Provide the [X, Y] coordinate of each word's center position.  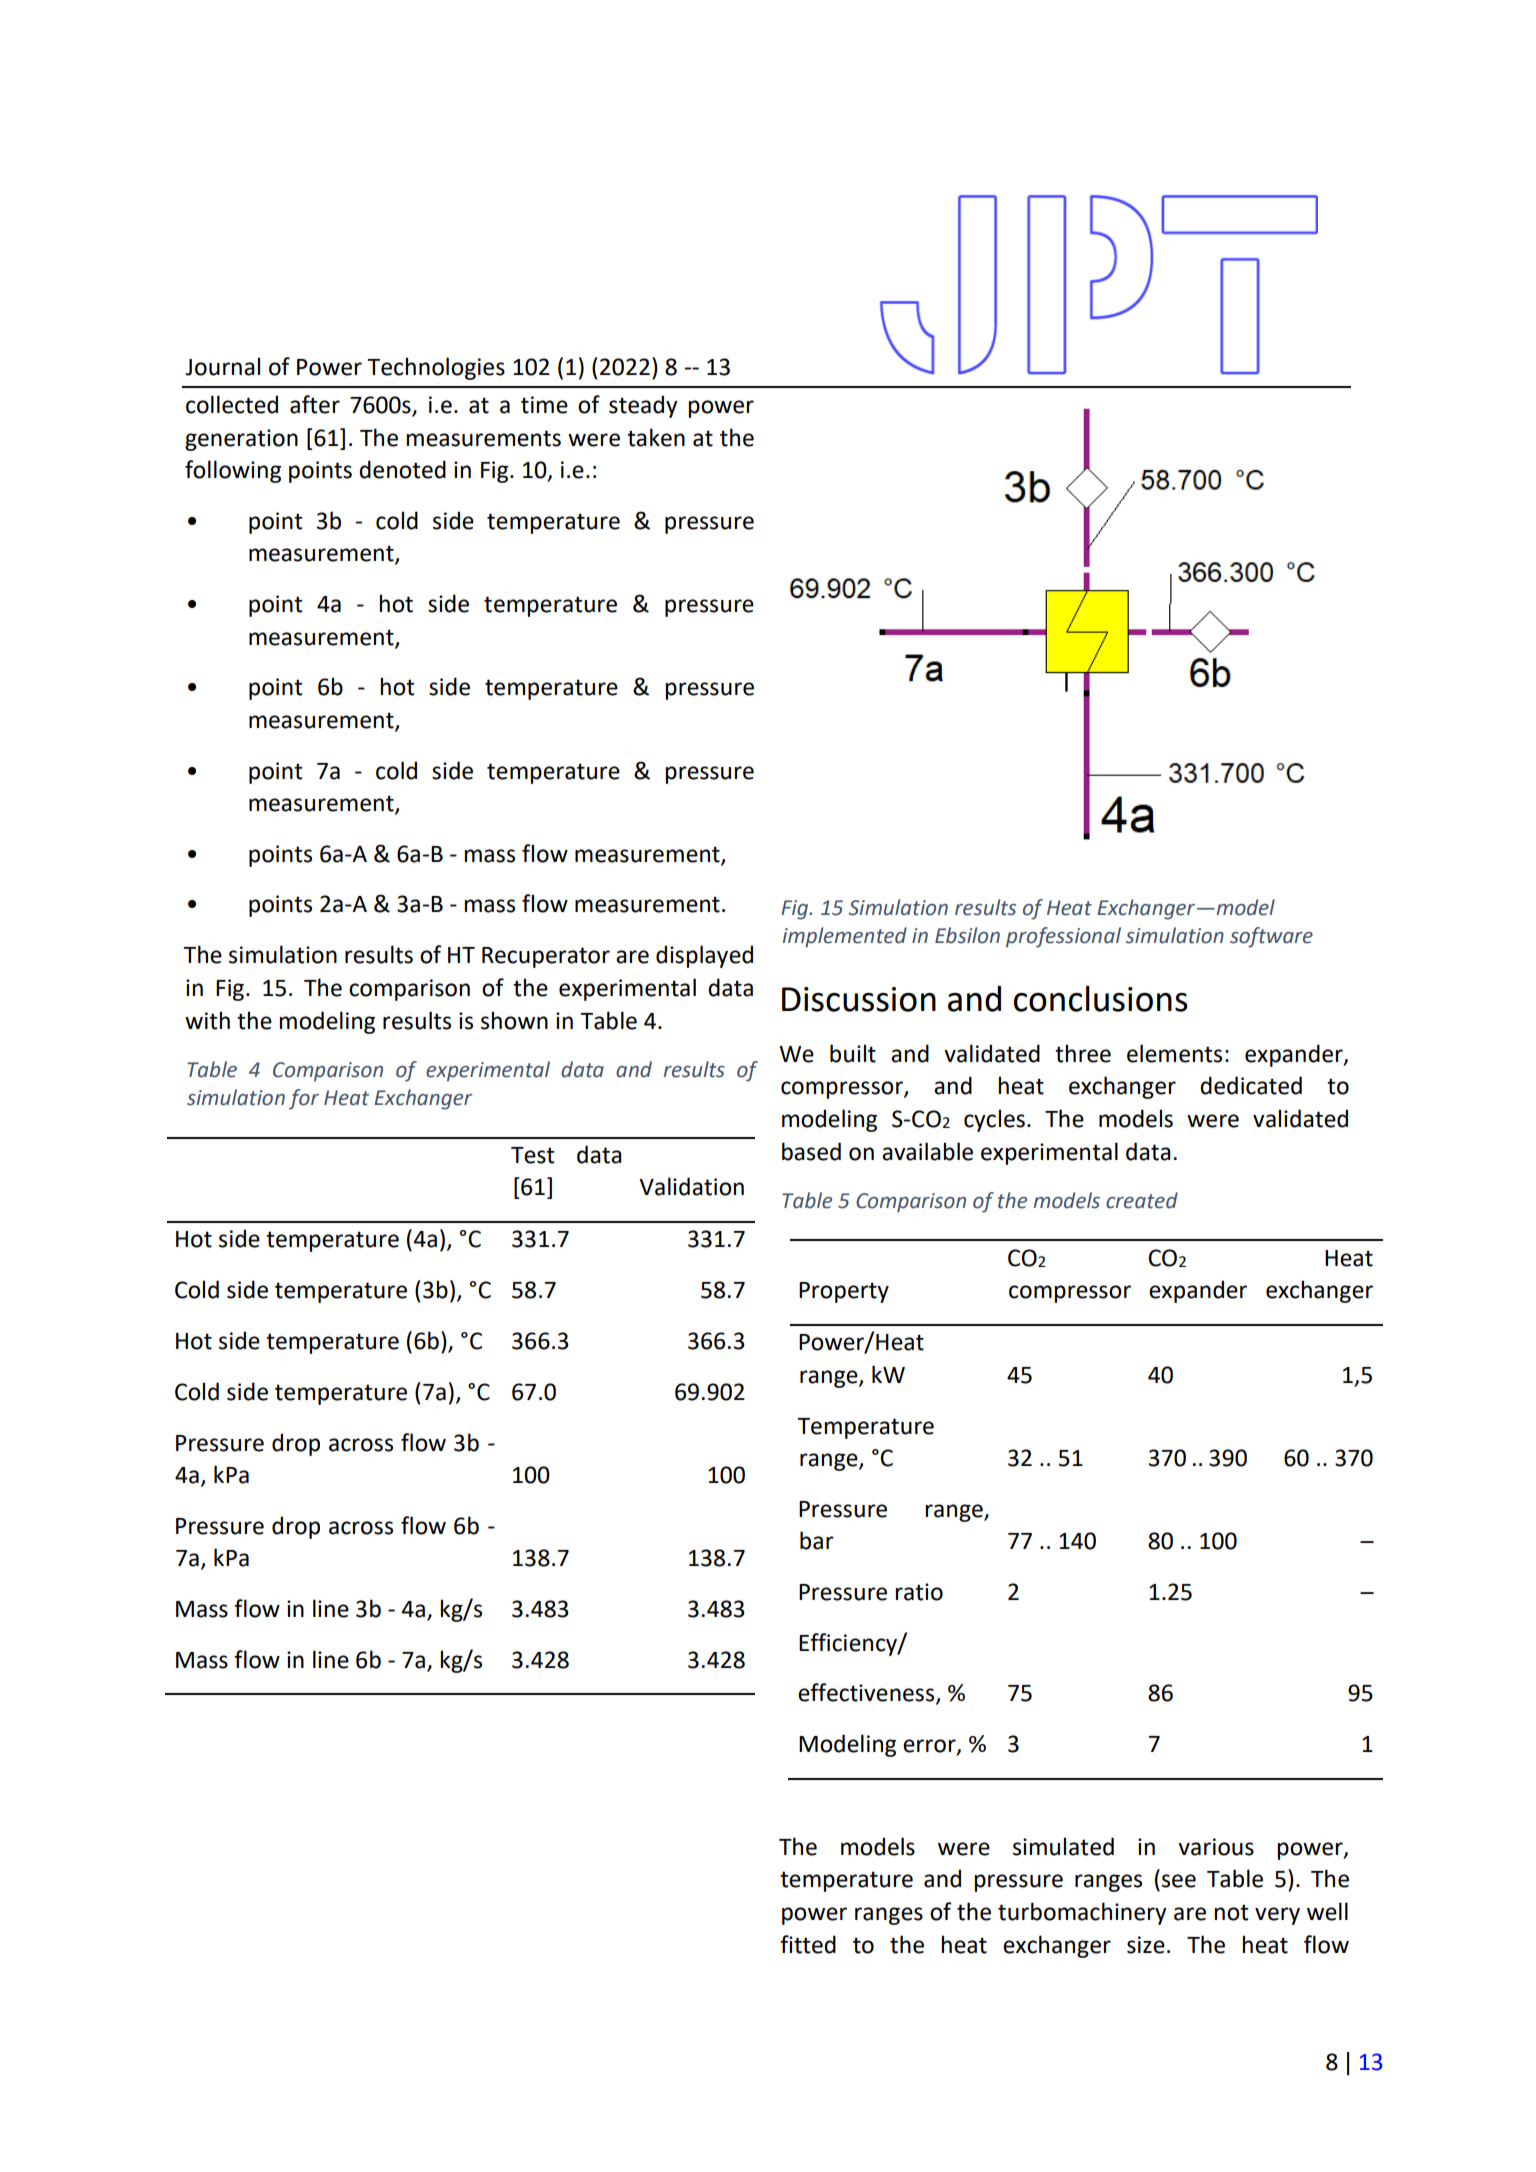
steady [643, 406]
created [1142, 1200]
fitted [808, 1944]
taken [656, 437]
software [1271, 937]
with [207, 1020]
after [315, 404]
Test [533, 1155]
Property [844, 1292]
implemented [845, 937]
